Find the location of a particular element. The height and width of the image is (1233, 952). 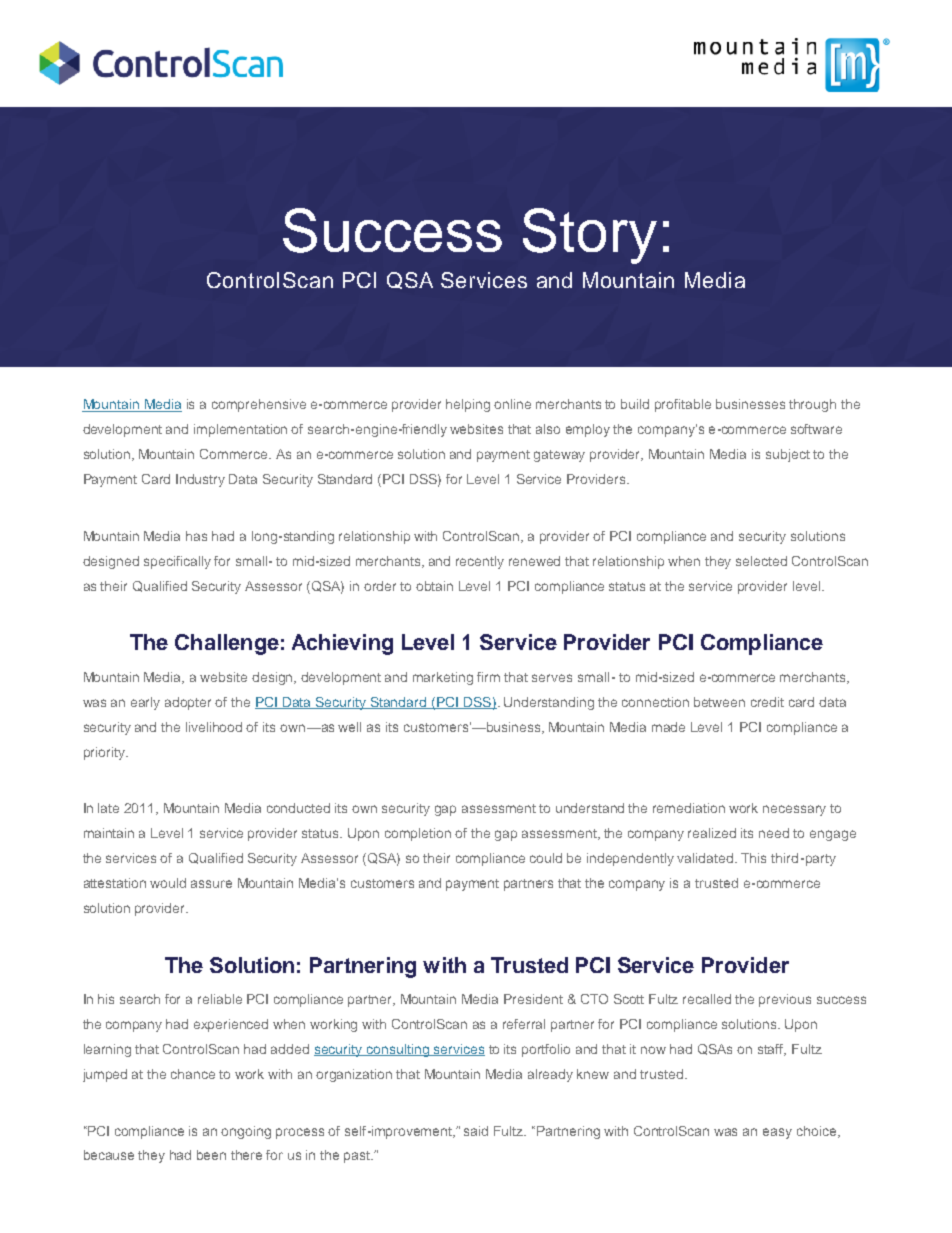

assure is located at coordinates (211, 884).
